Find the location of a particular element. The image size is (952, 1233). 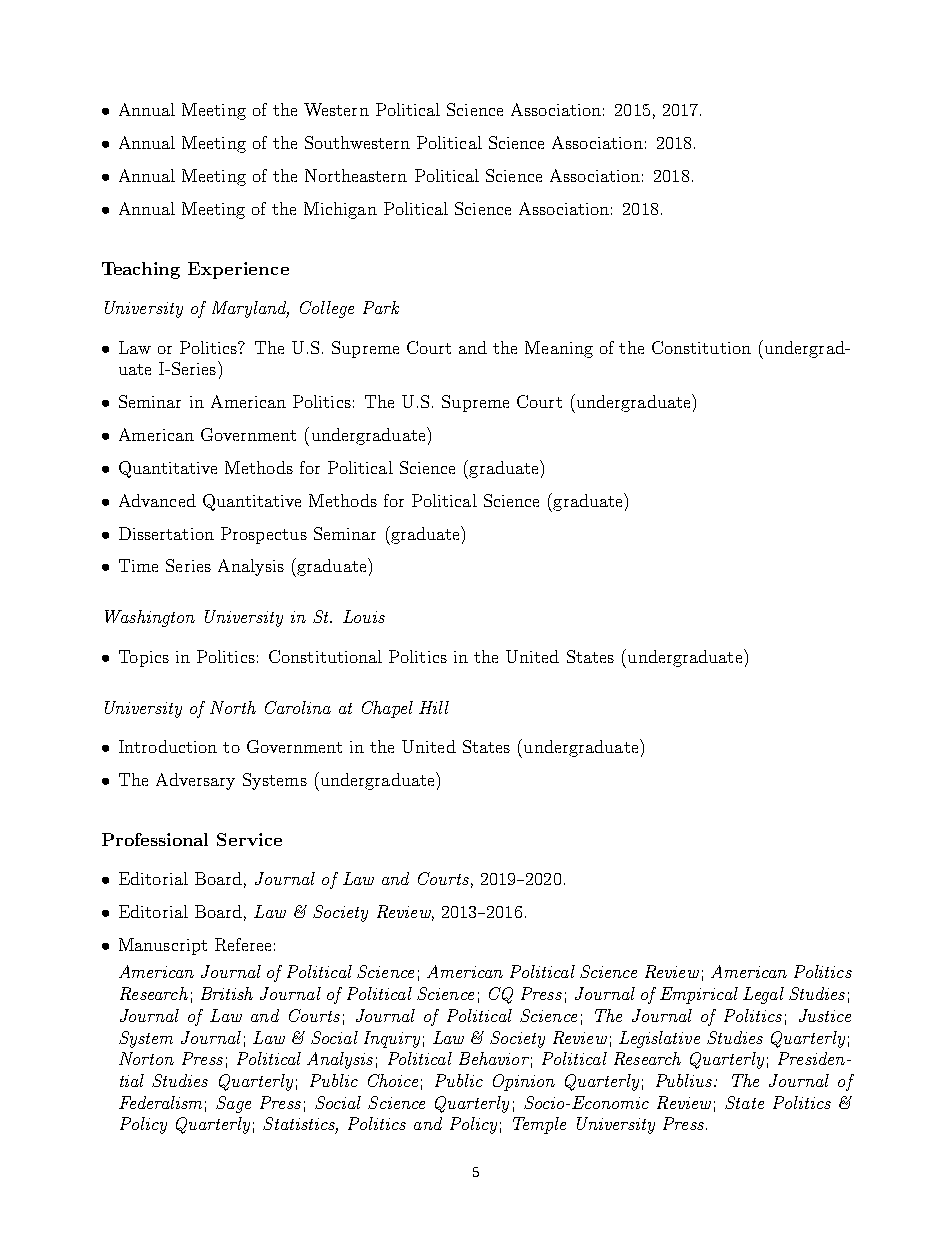

Meaning is located at coordinates (559, 349).
